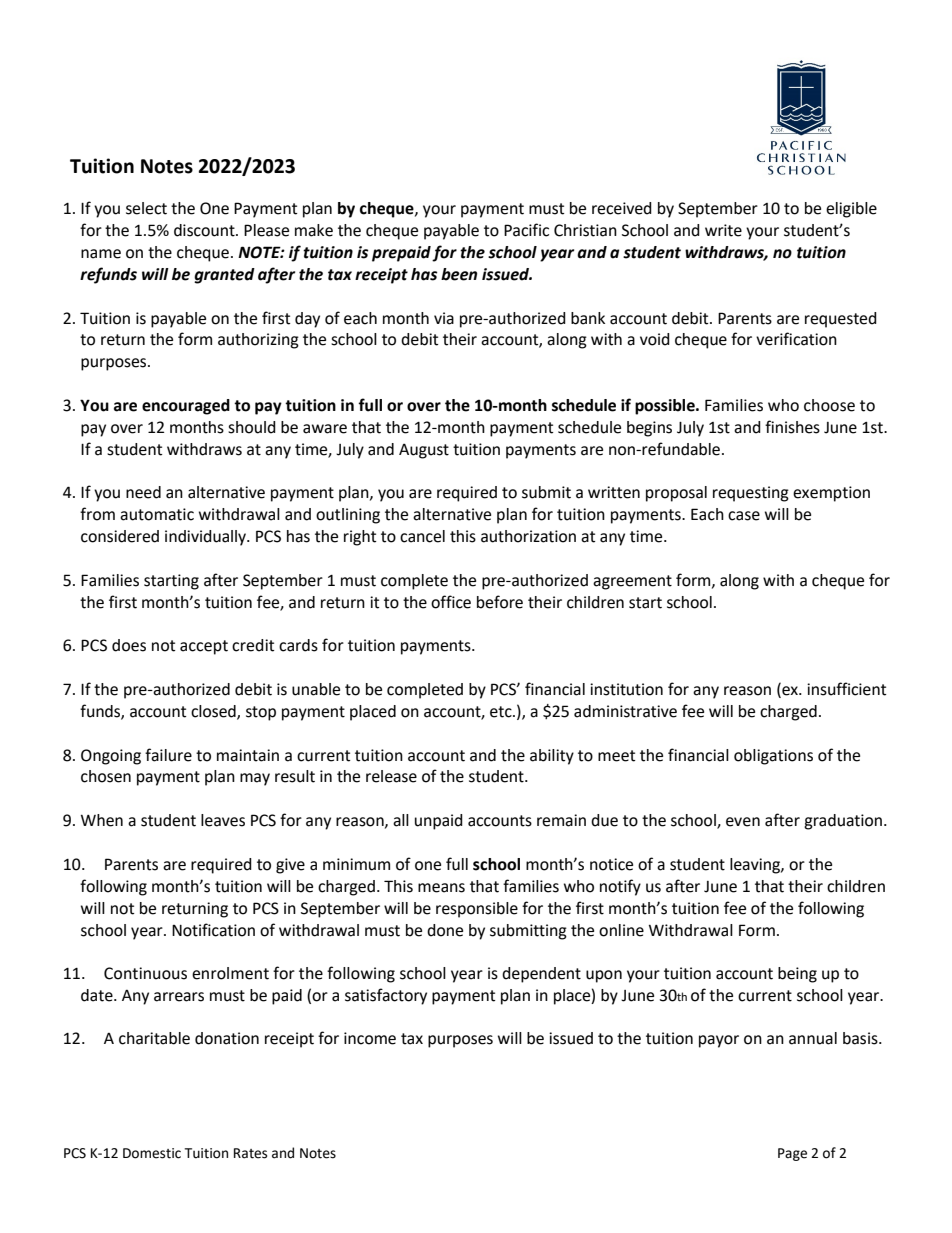  I want to click on Page, so click(792, 1154).
